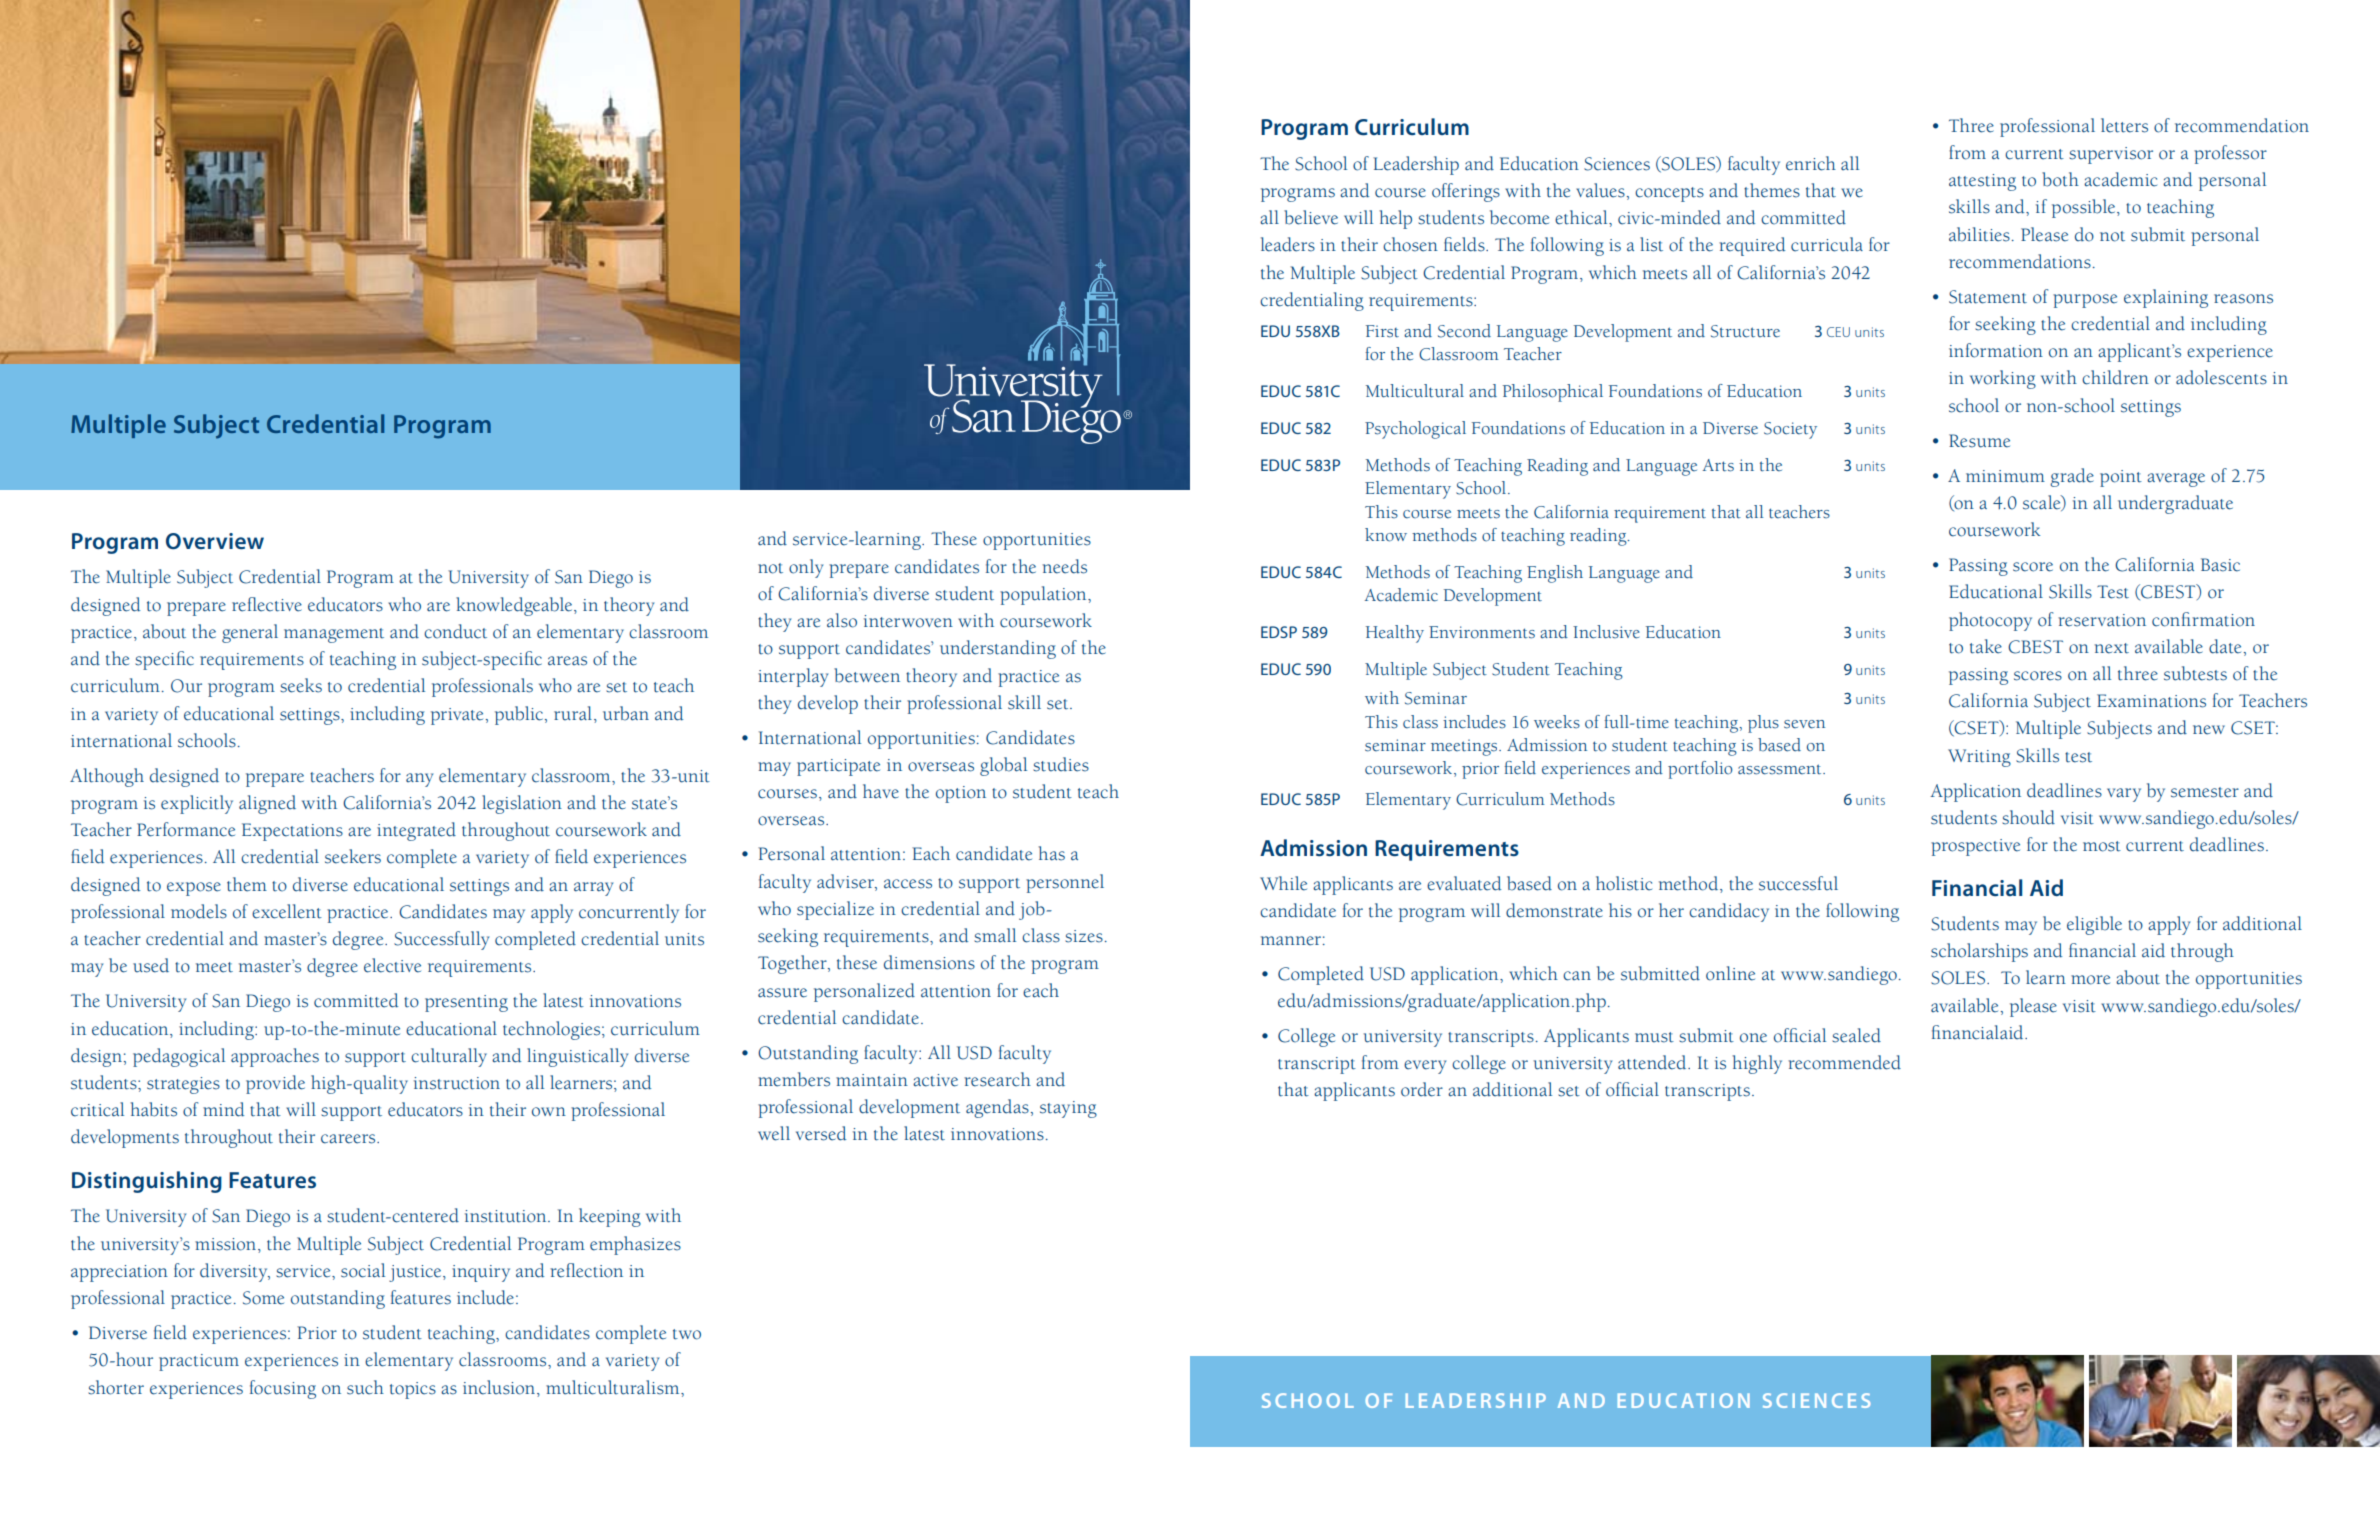 This page has height=1540, width=2380. What do you see at coordinates (392, 965) in the page?
I see `elective` at bounding box center [392, 965].
